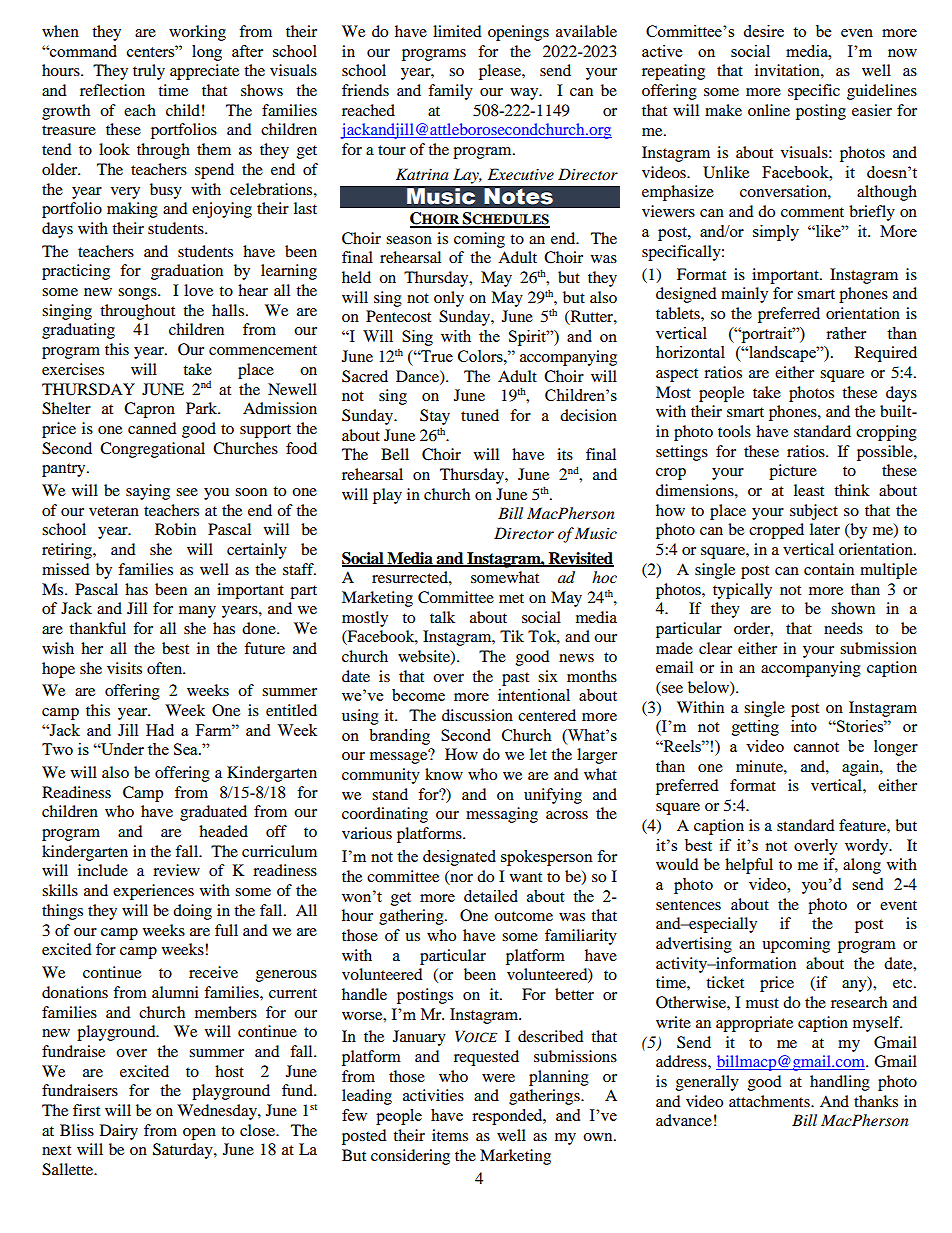 Image resolution: width=952 pixels, height=1233 pixels. I want to click on truly, so click(149, 72).
